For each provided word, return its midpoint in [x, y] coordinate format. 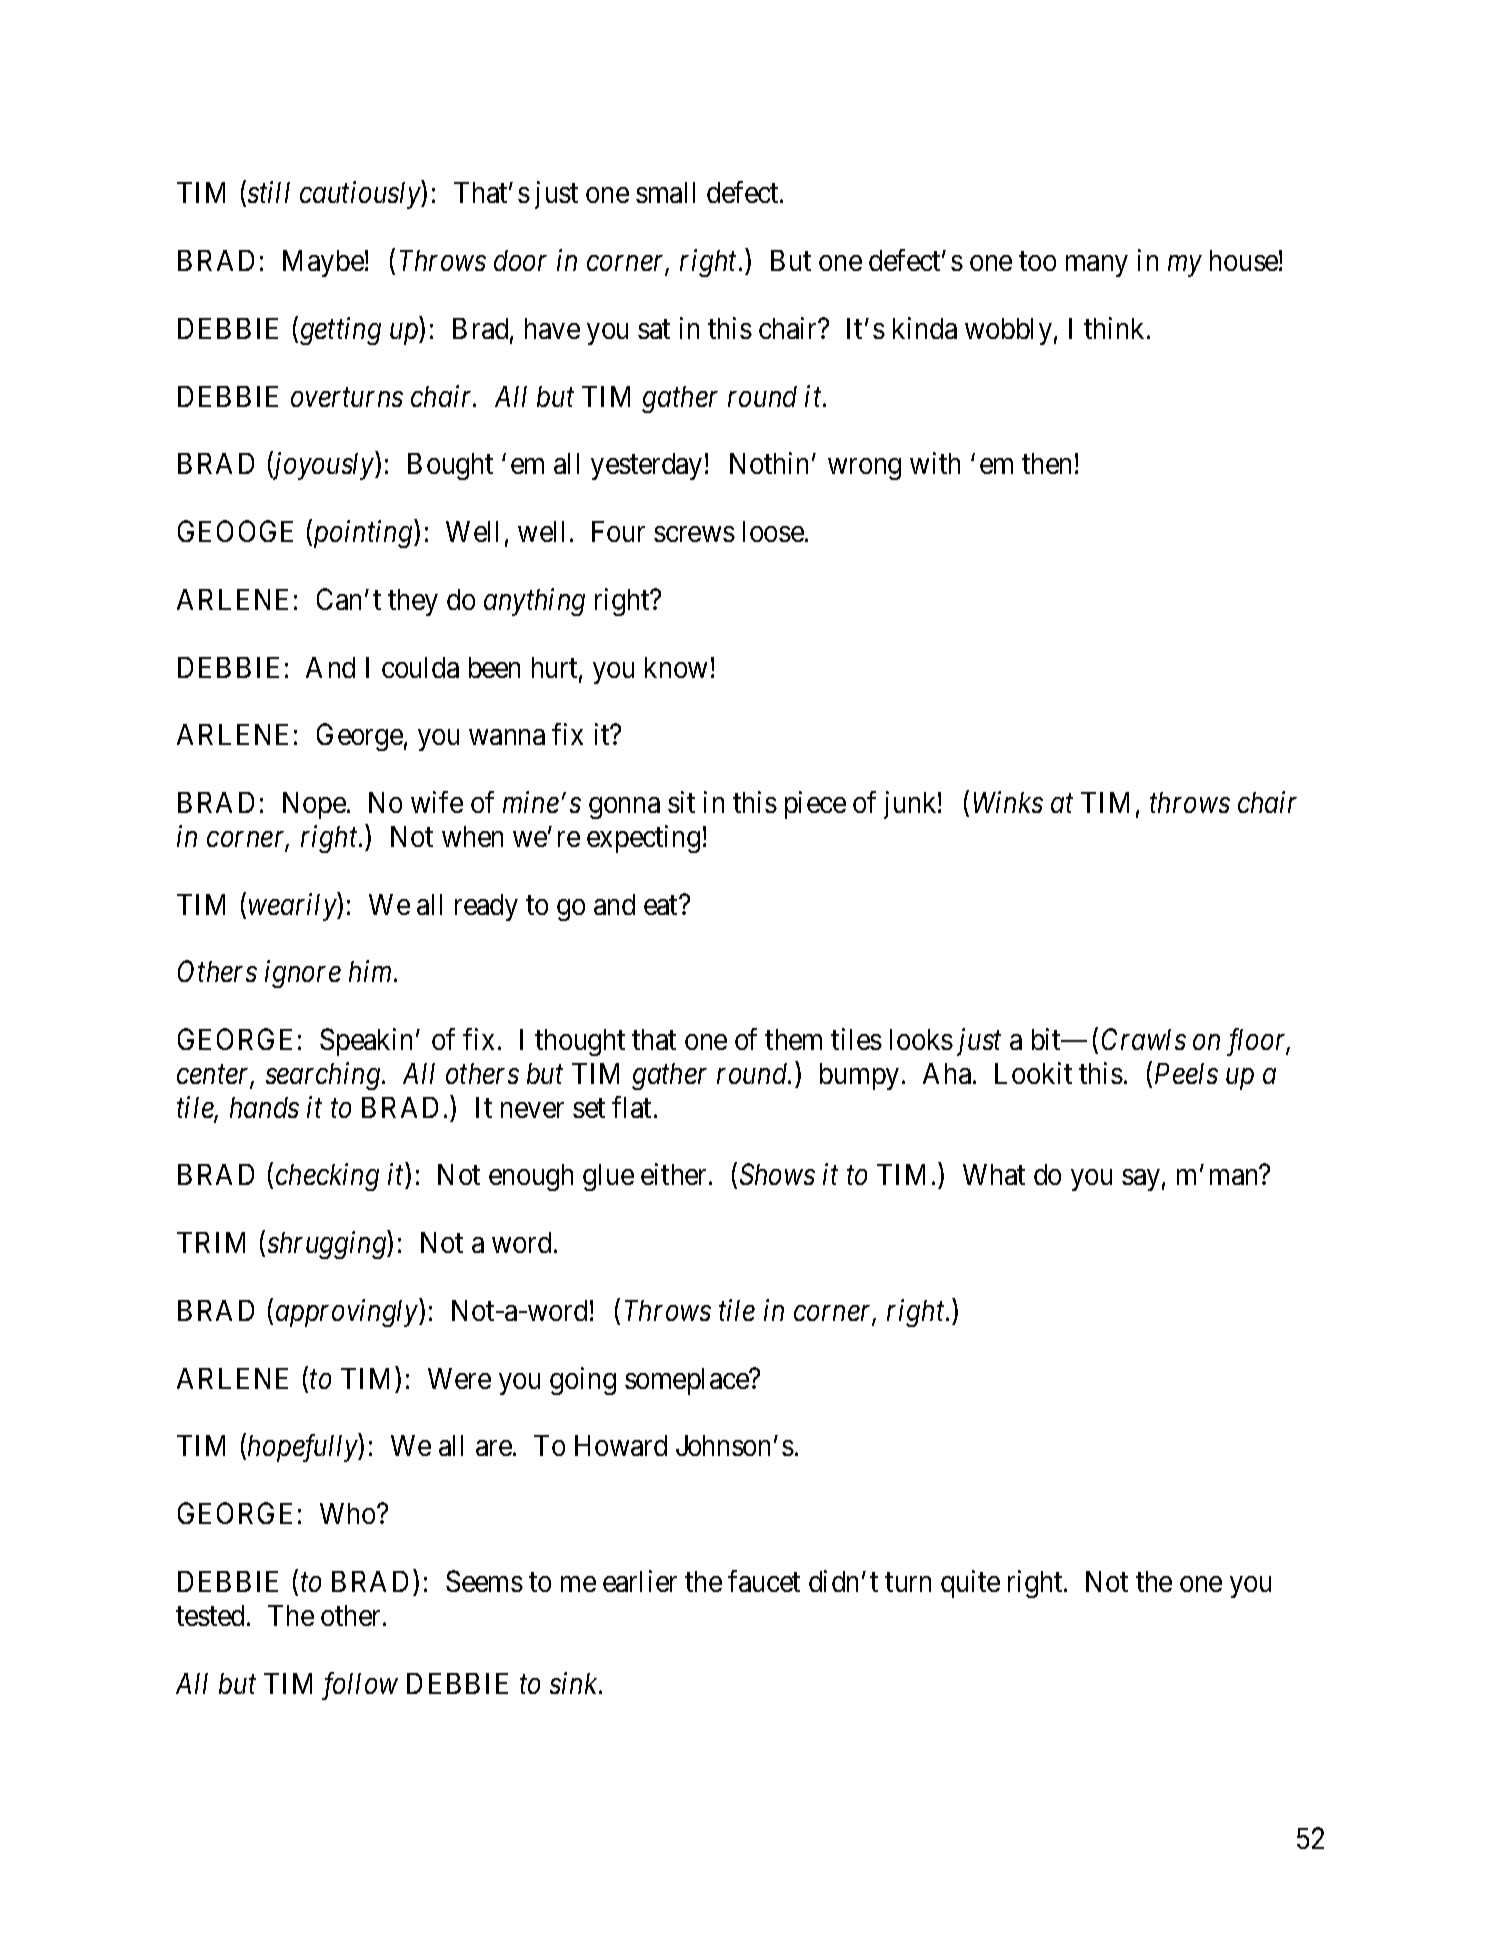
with [935, 463]
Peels [1186, 1073]
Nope [314, 805]
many [1096, 266]
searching [324, 1076]
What [994, 1174]
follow [360, 1686]
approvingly [348, 1313]
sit [681, 802]
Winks [1008, 802]
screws [694, 534]
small [665, 192]
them [793, 1039]
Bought [450, 466]
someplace [687, 1381]
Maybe [323, 263]
